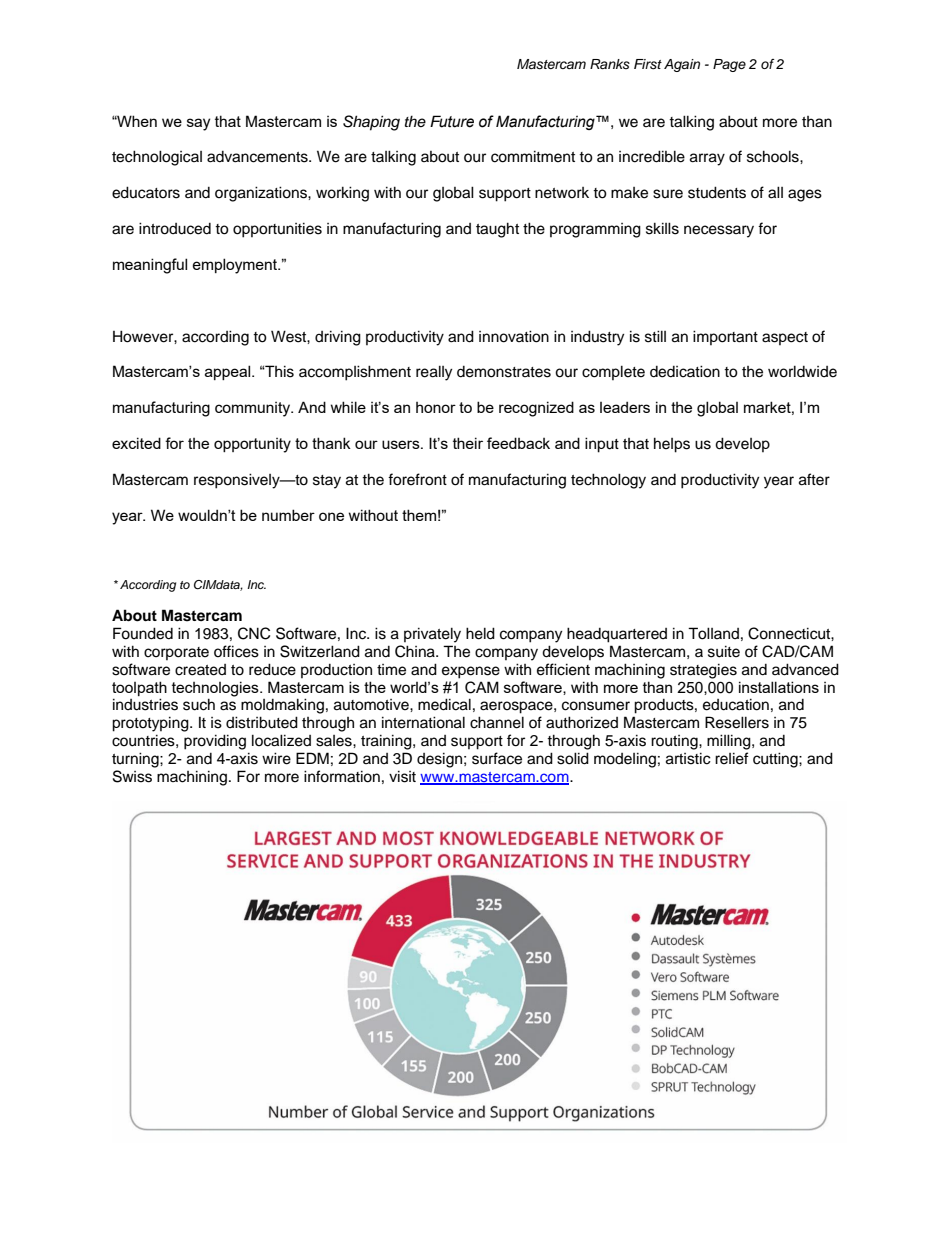 This screenshot has width=952, height=1233. What do you see at coordinates (452, 121) in the screenshot?
I see `Future` at bounding box center [452, 121].
